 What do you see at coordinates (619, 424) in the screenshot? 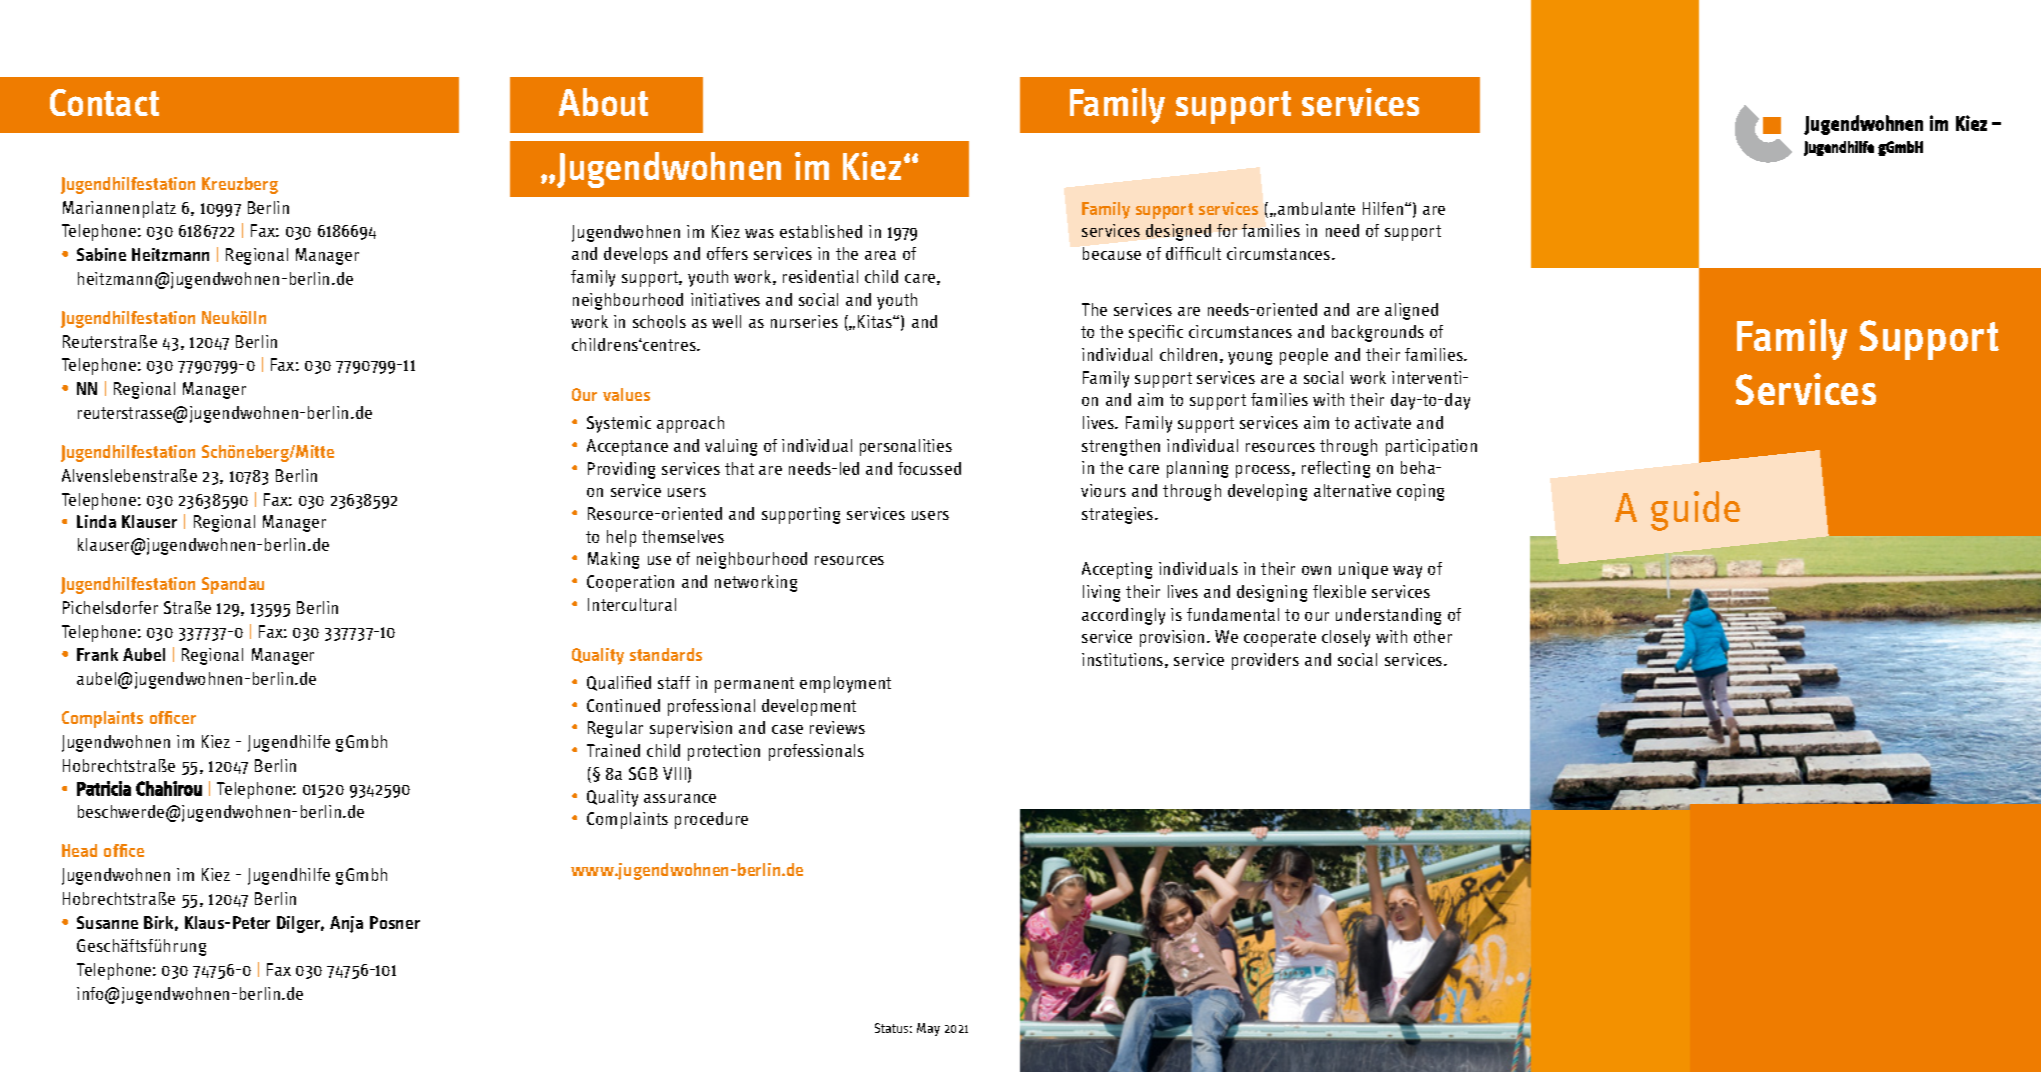
I see `Systemic` at bounding box center [619, 424].
